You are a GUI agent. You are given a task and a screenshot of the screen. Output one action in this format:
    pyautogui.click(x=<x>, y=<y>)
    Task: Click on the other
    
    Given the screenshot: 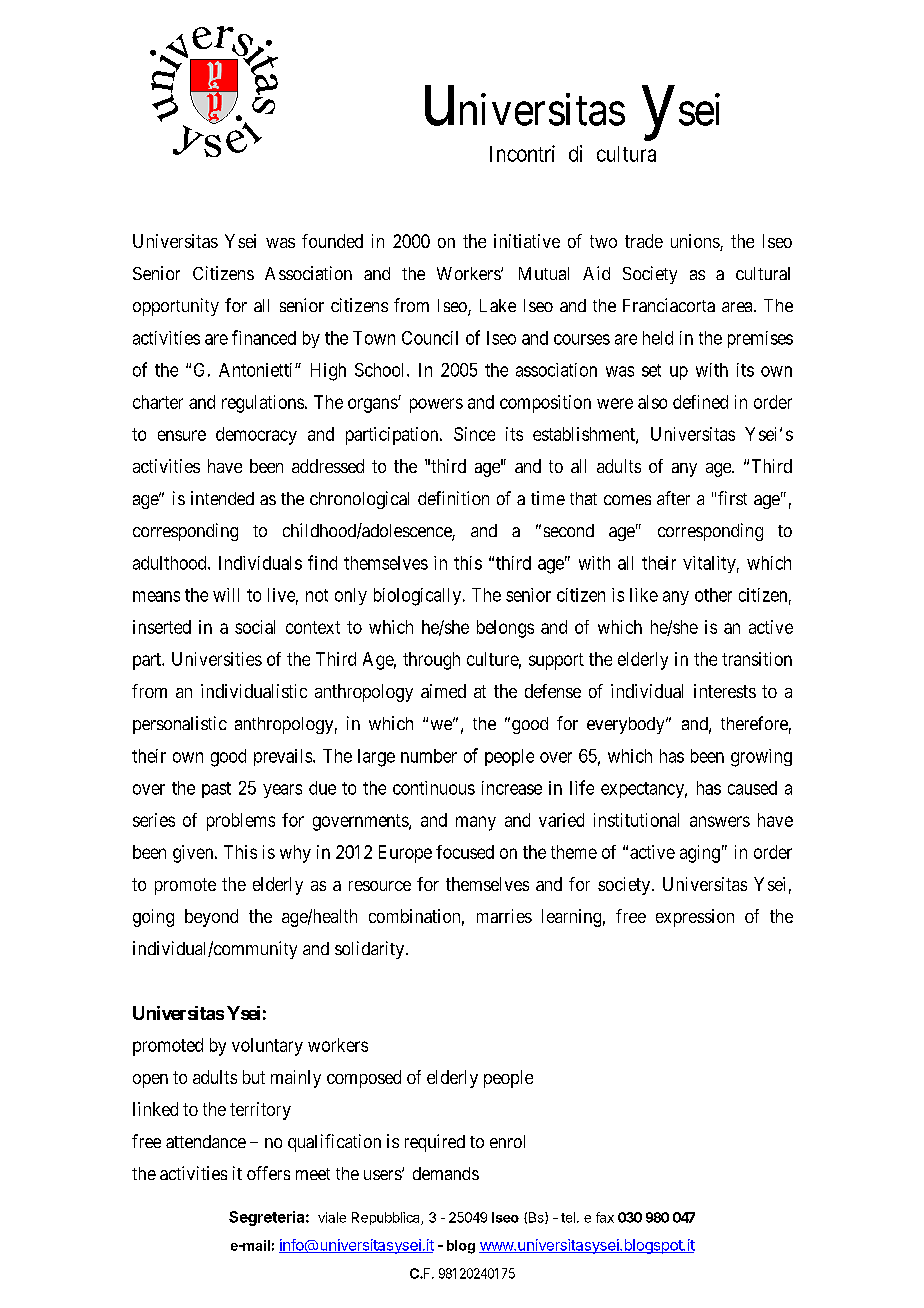 What is the action you would take?
    pyautogui.click(x=713, y=595)
